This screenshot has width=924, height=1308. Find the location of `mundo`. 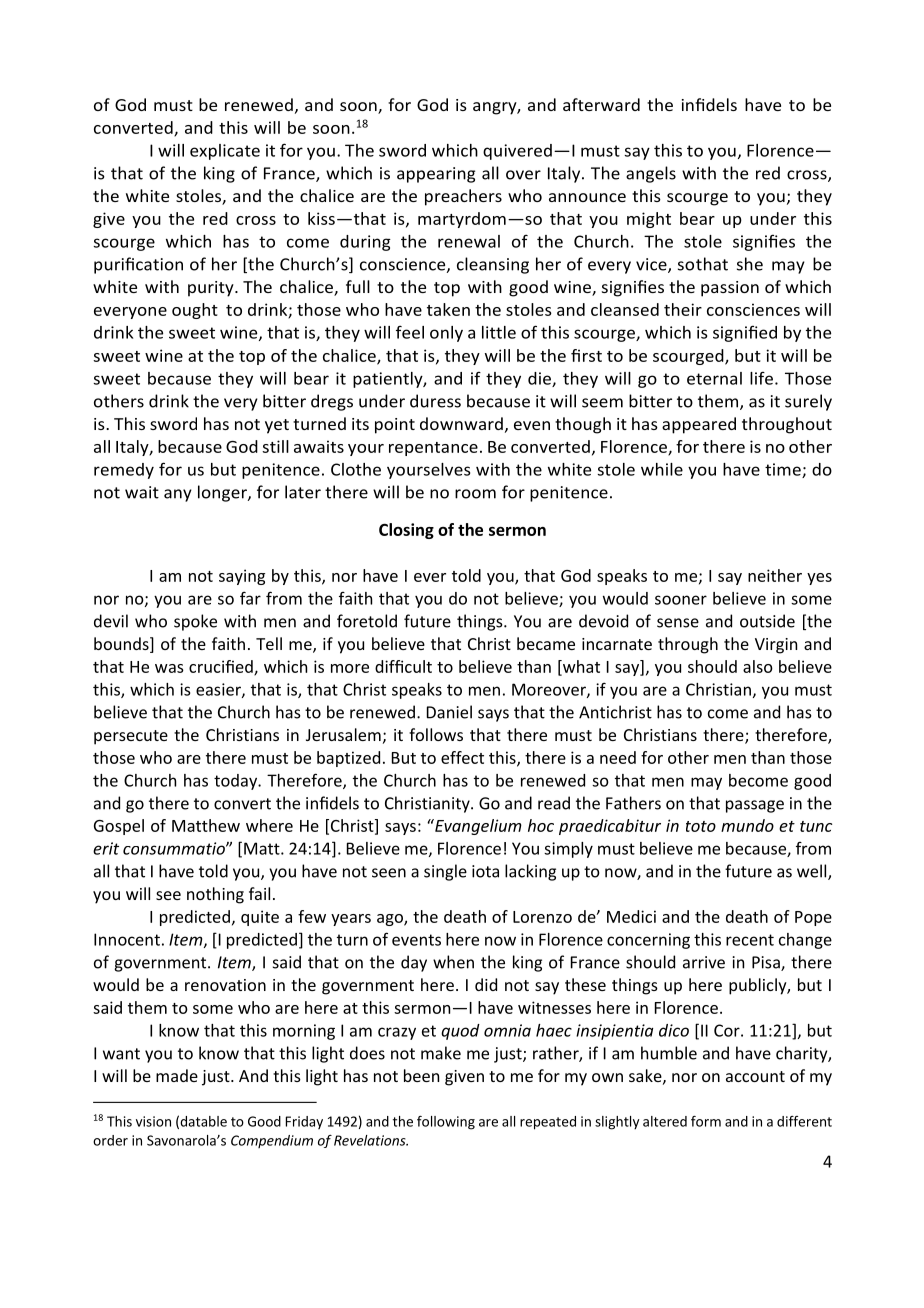

mundo is located at coordinates (747, 825).
